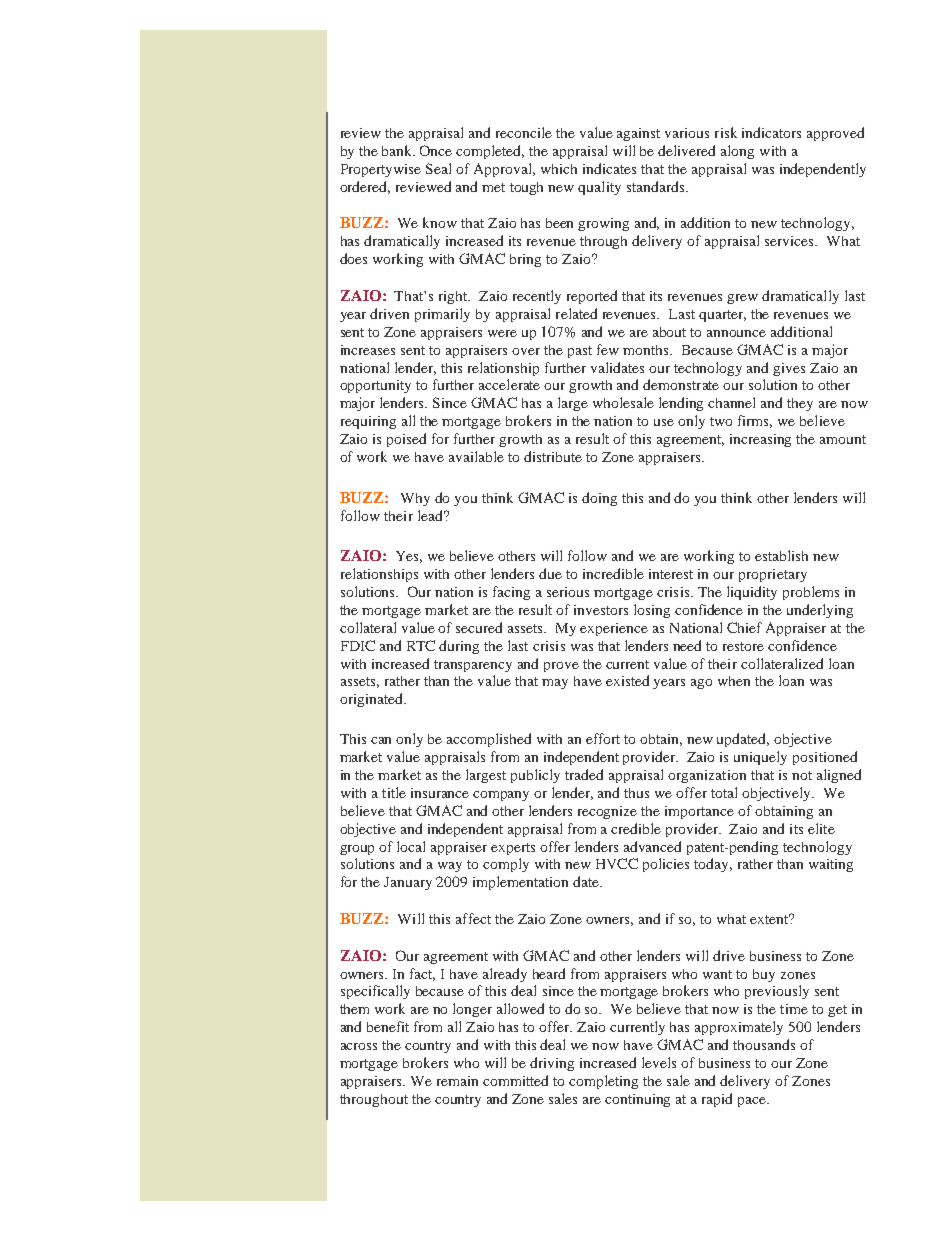 This document has width=952, height=1233. What do you see at coordinates (601, 610) in the document?
I see `investors` at bounding box center [601, 610].
